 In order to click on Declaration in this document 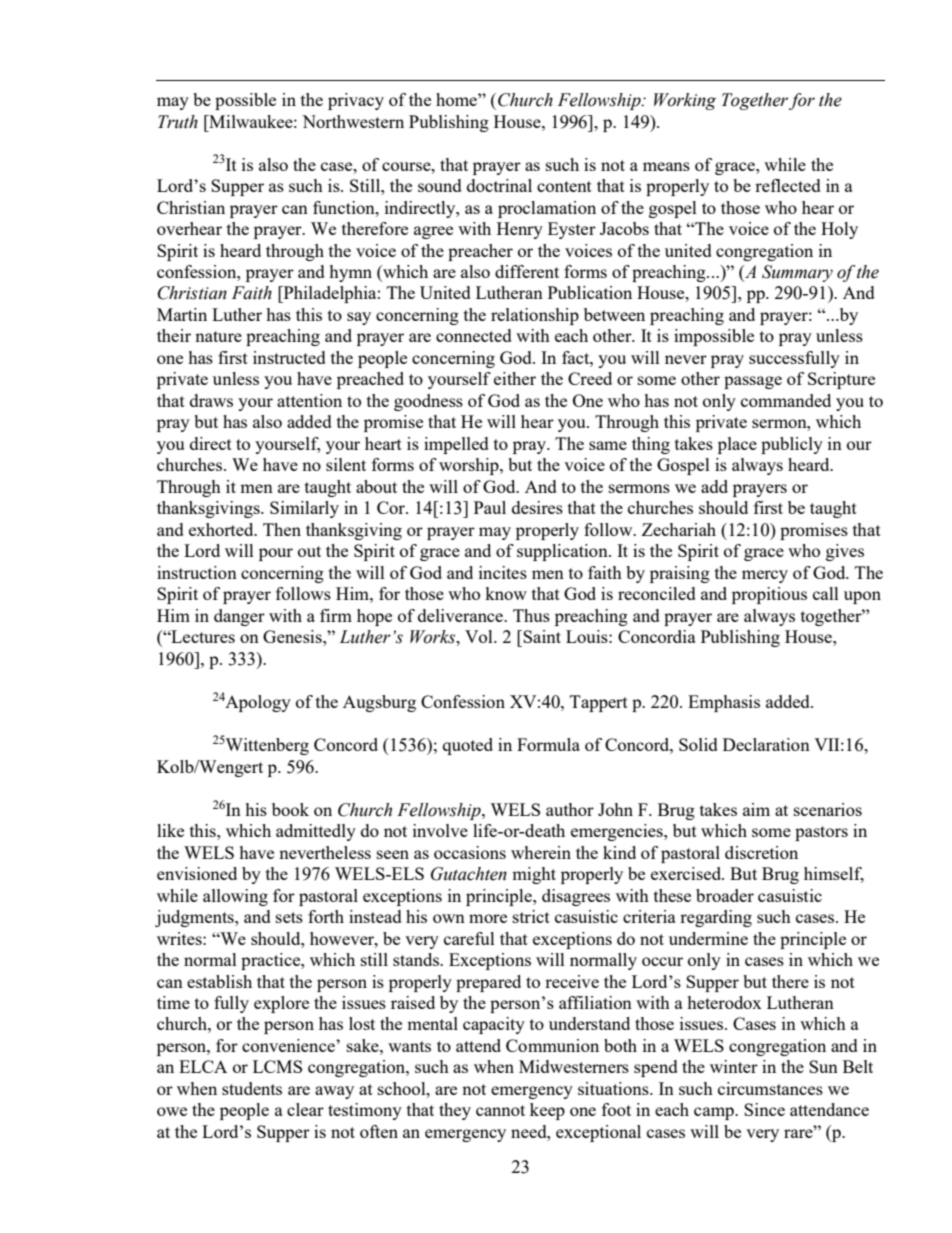, I will do `click(766, 744)`.
